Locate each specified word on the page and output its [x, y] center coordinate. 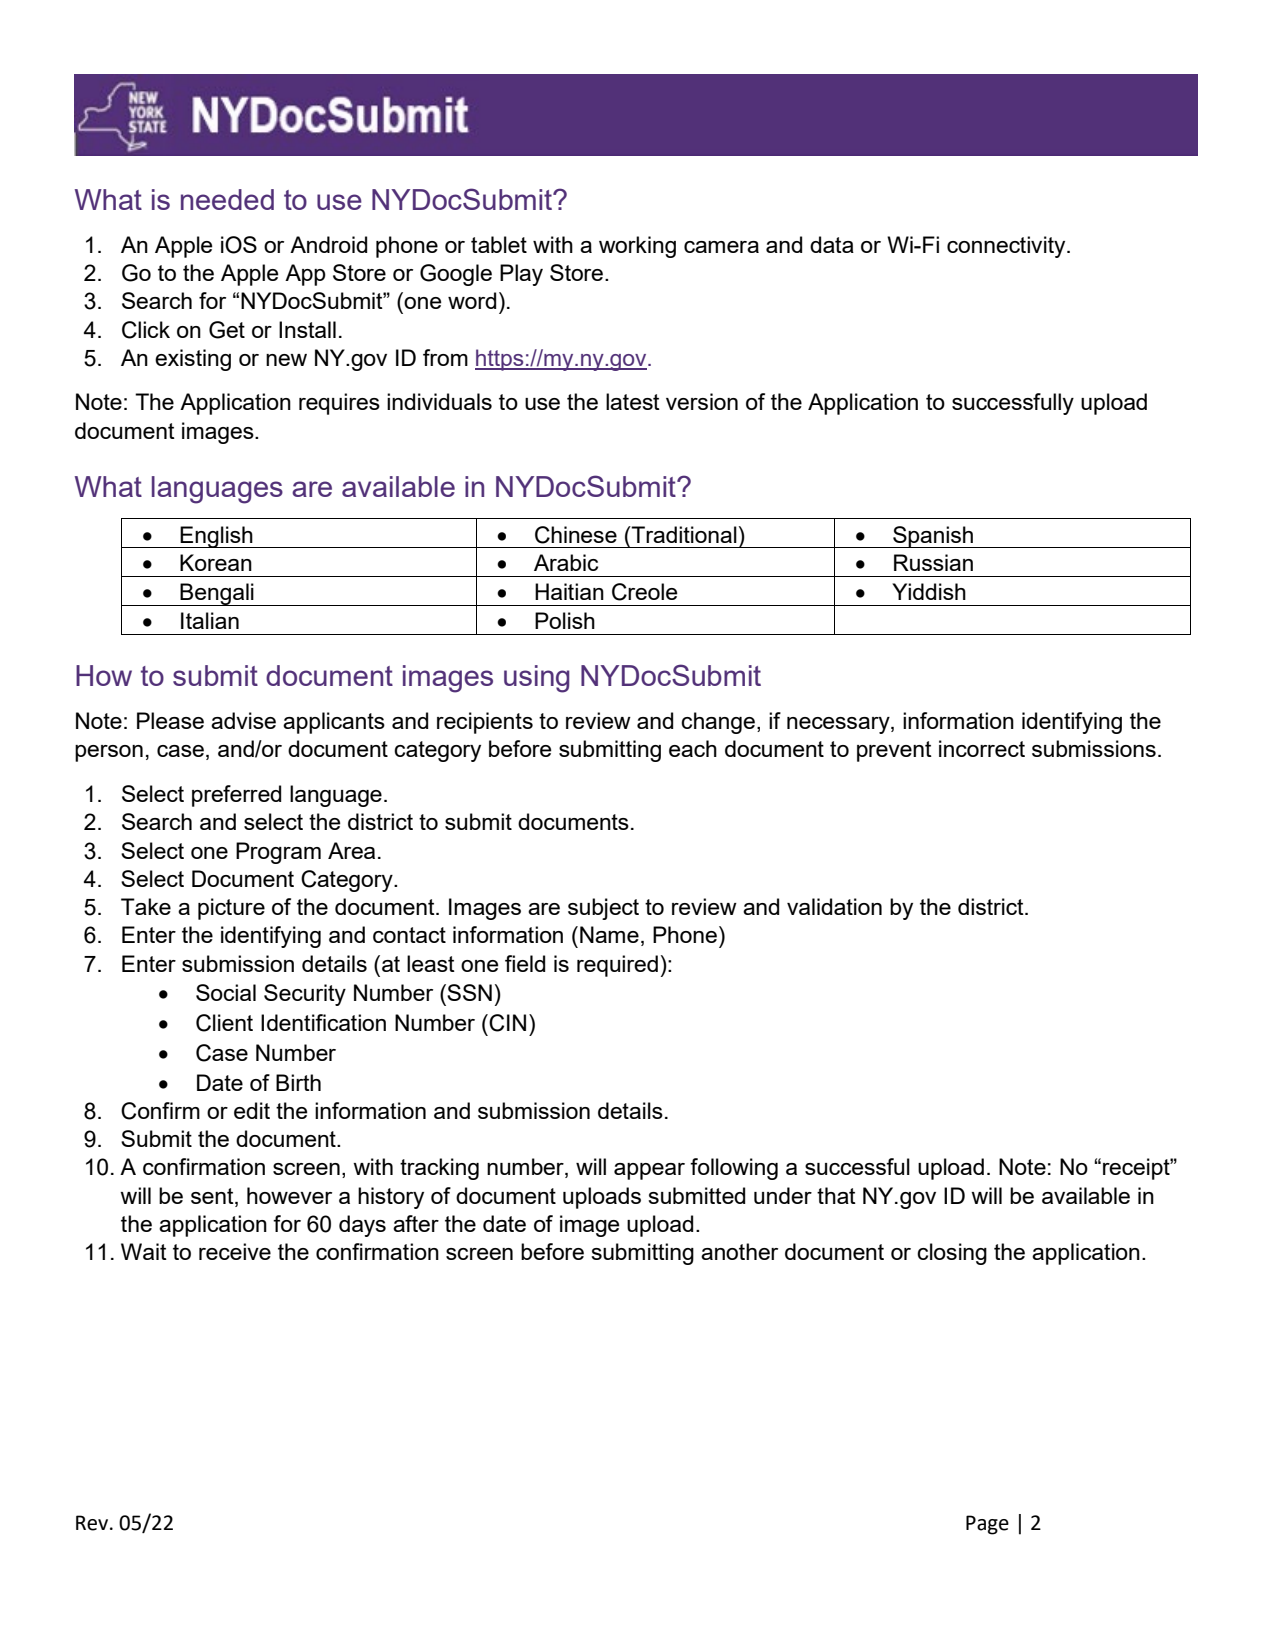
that [836, 1195]
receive [235, 1251]
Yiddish [929, 591]
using [537, 679]
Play [521, 275]
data [832, 244]
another [739, 1251]
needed [227, 199]
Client [224, 1023]
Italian [210, 620]
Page [987, 1525]
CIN [507, 1023]
